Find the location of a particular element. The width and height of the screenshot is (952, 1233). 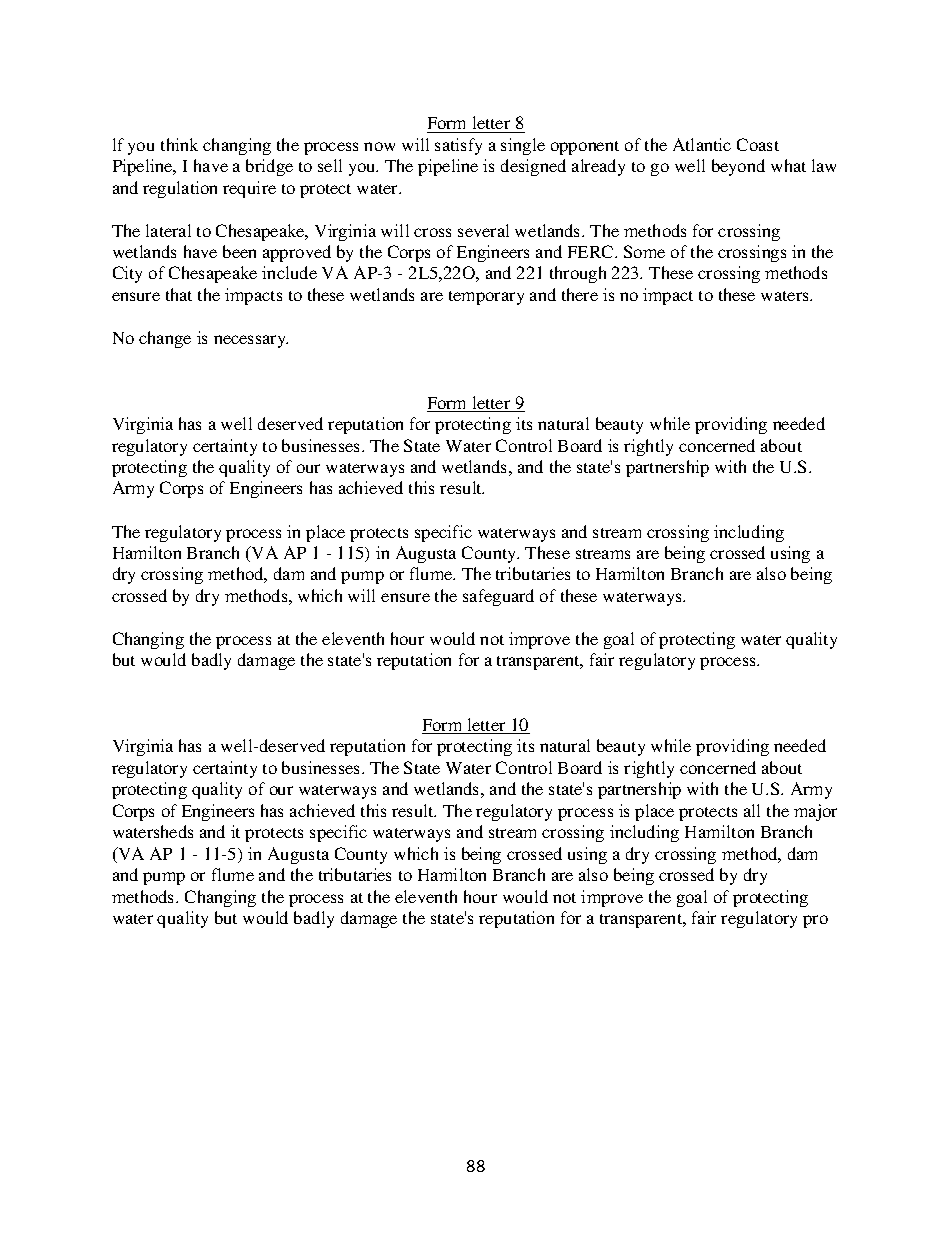

there is located at coordinates (580, 294).
